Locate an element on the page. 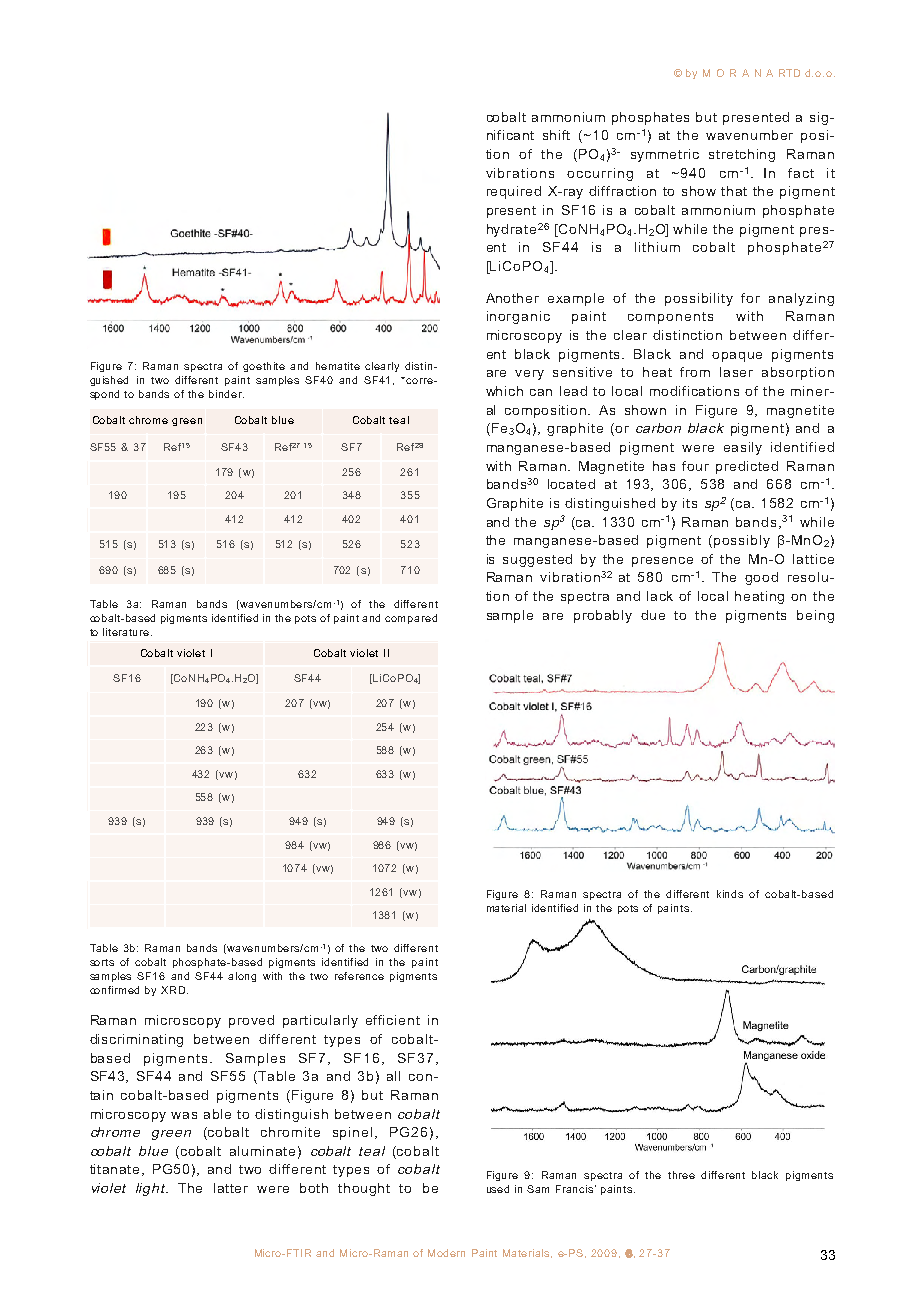 This page has width=924, height=1308. reference is located at coordinates (359, 976).
